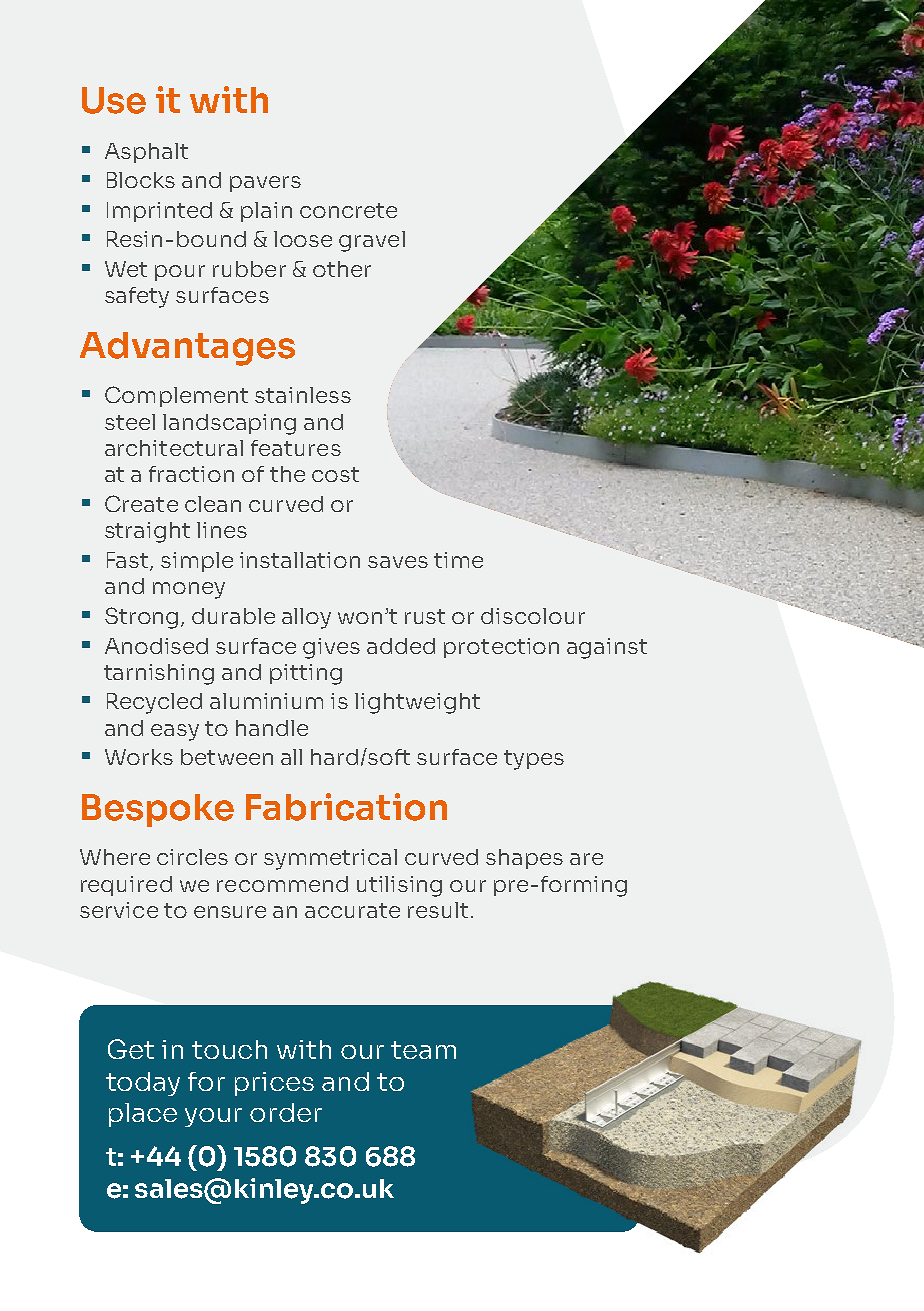 This image has width=924, height=1311. What do you see at coordinates (342, 269) in the image?
I see `other` at bounding box center [342, 269].
